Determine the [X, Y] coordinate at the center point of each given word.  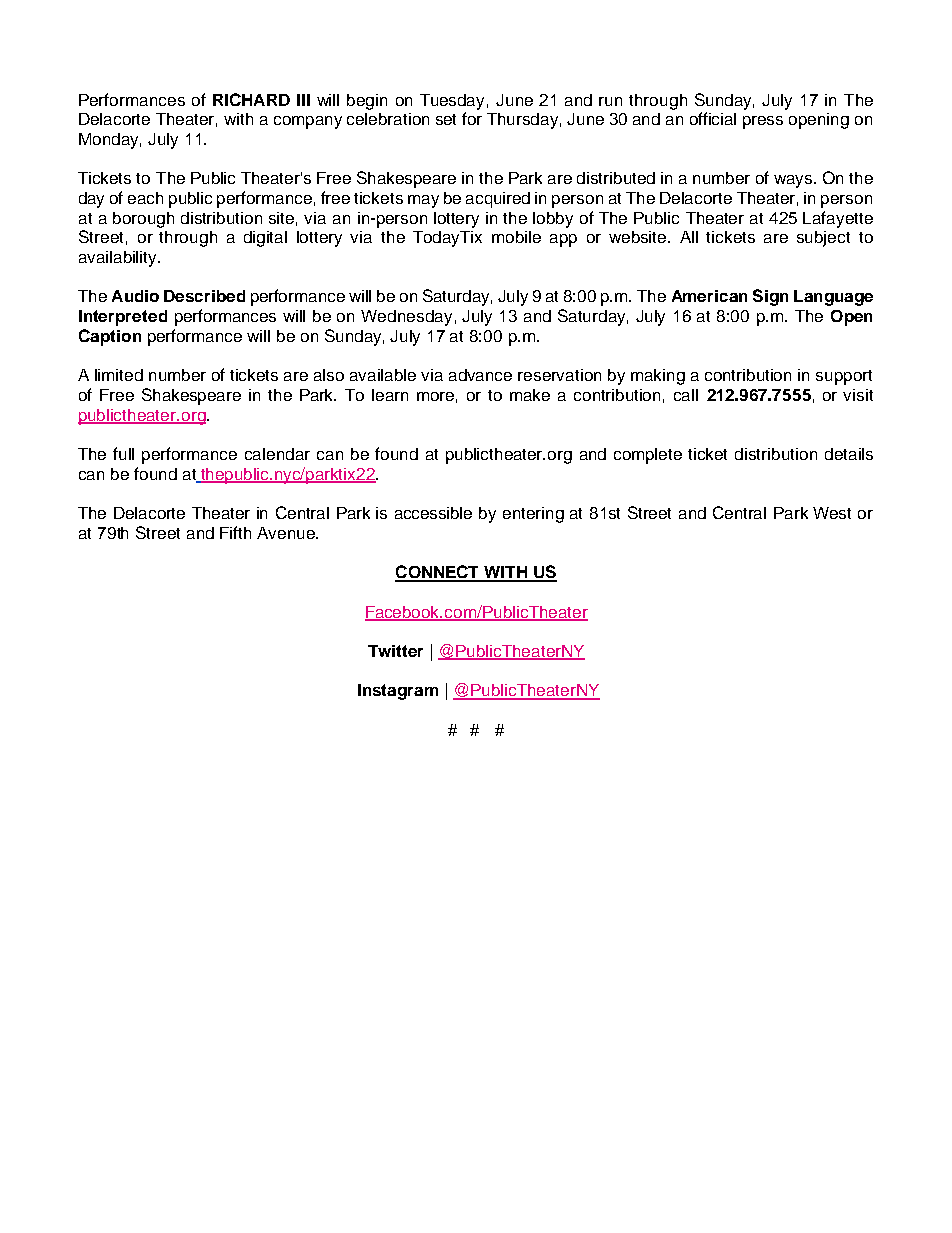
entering [533, 515]
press [763, 122]
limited [119, 375]
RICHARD [251, 99]
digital [265, 239]
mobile [516, 237]
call [686, 395]
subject [823, 239]
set [446, 119]
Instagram [398, 692]
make [530, 395]
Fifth [235, 532]
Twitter [395, 651]
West [832, 513]
